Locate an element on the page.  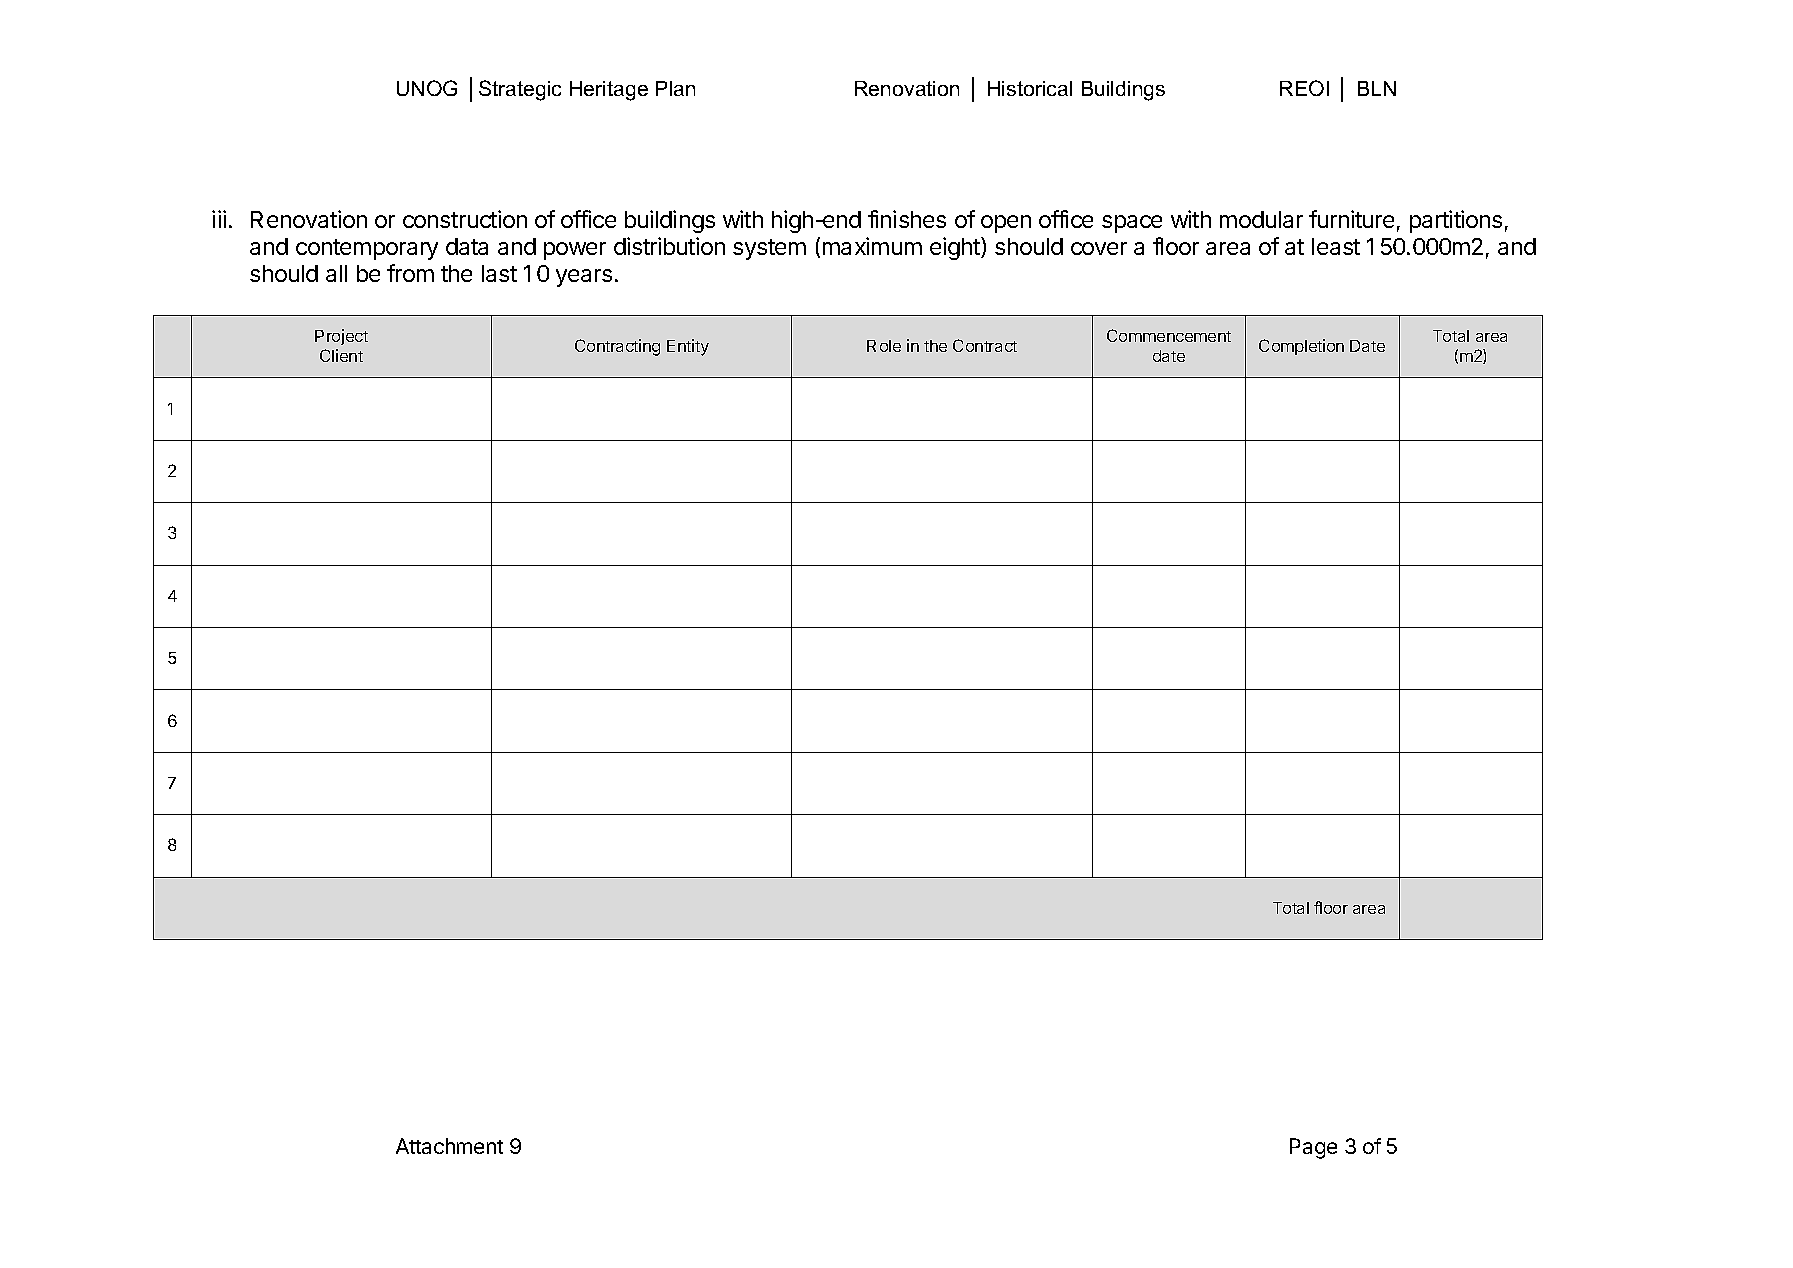
Client is located at coordinates (341, 355).
